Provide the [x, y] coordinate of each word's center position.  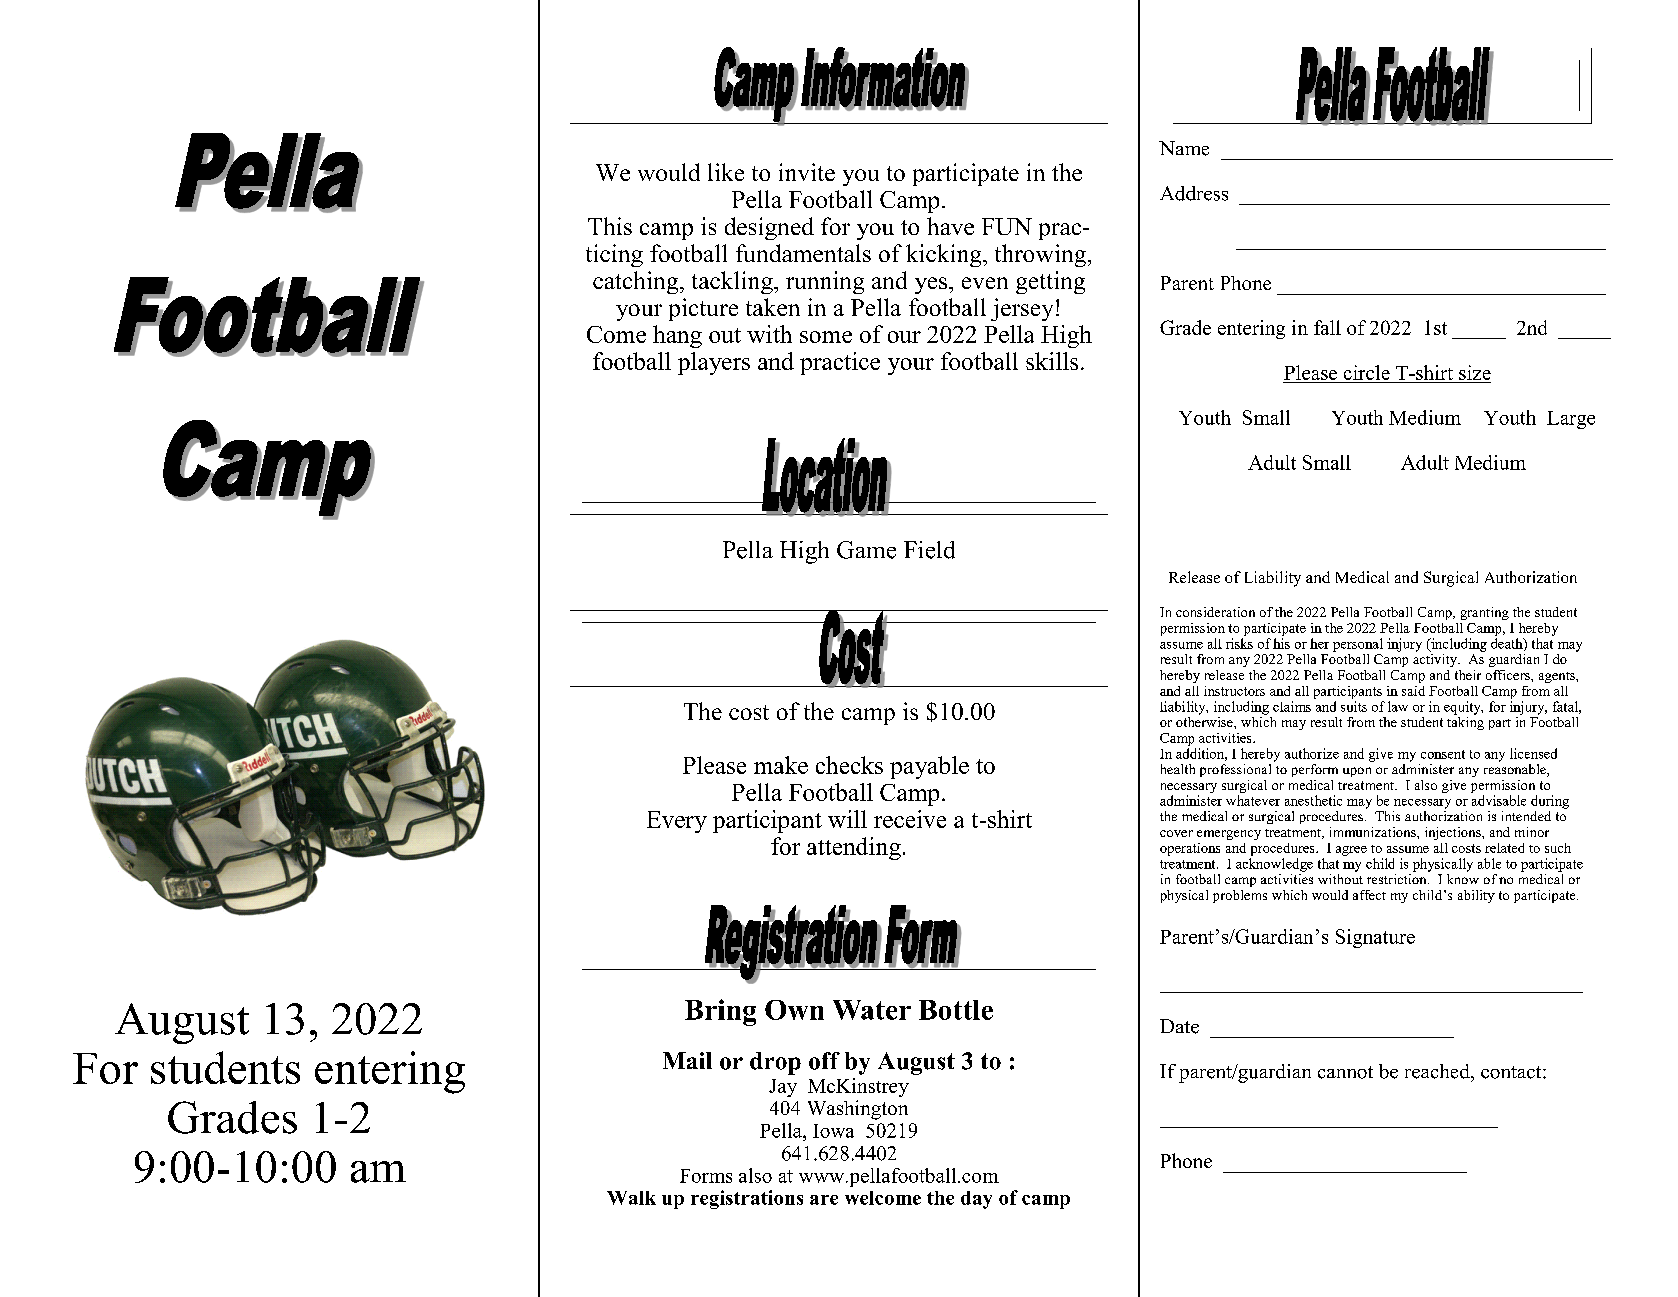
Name [1184, 148]
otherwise [1205, 720]
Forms [706, 1176]
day [976, 1200]
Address [1194, 193]
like [726, 172]
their [1468, 675]
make [781, 765]
